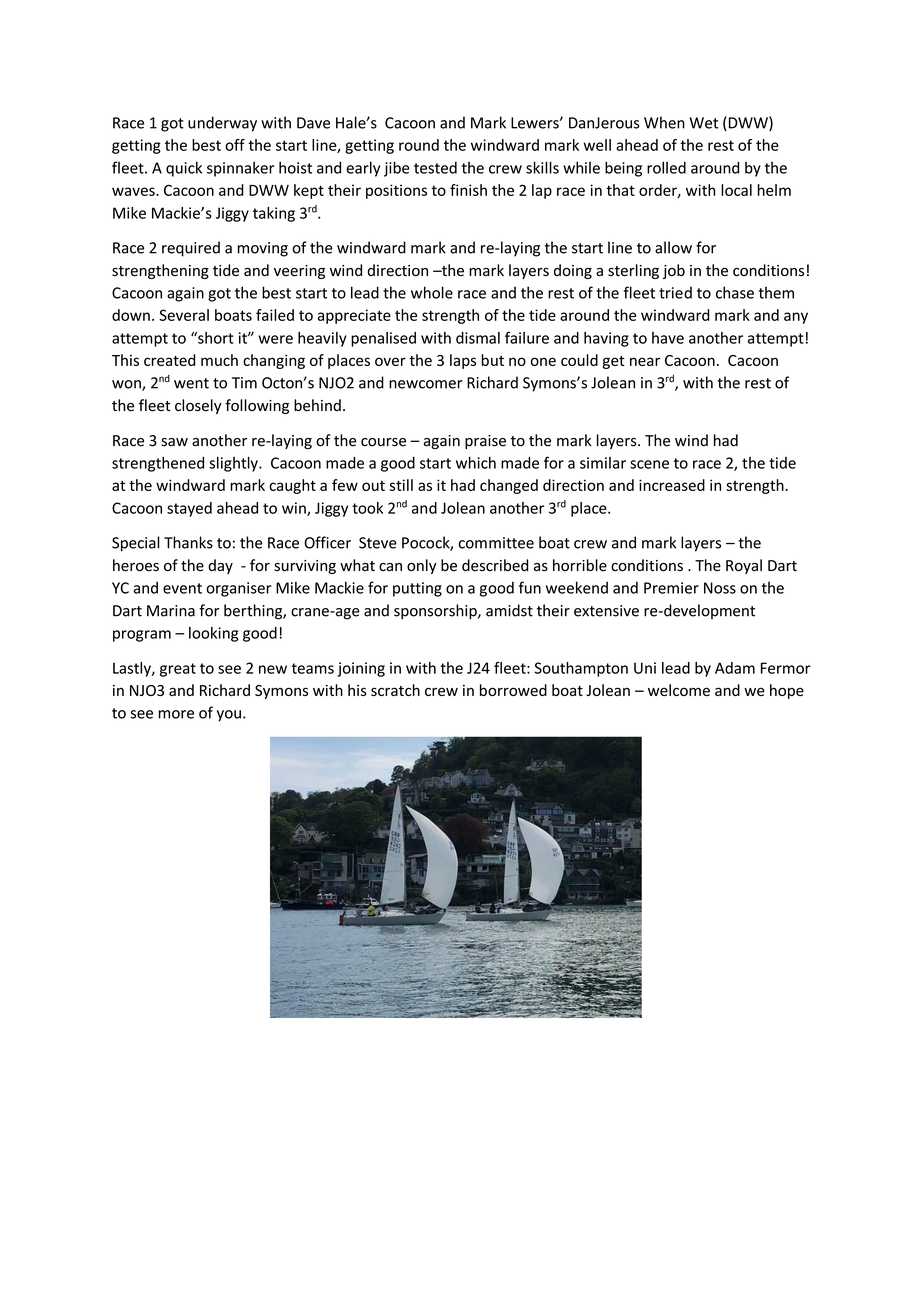 This image has width=924, height=1308. I want to click on tested, so click(435, 167).
